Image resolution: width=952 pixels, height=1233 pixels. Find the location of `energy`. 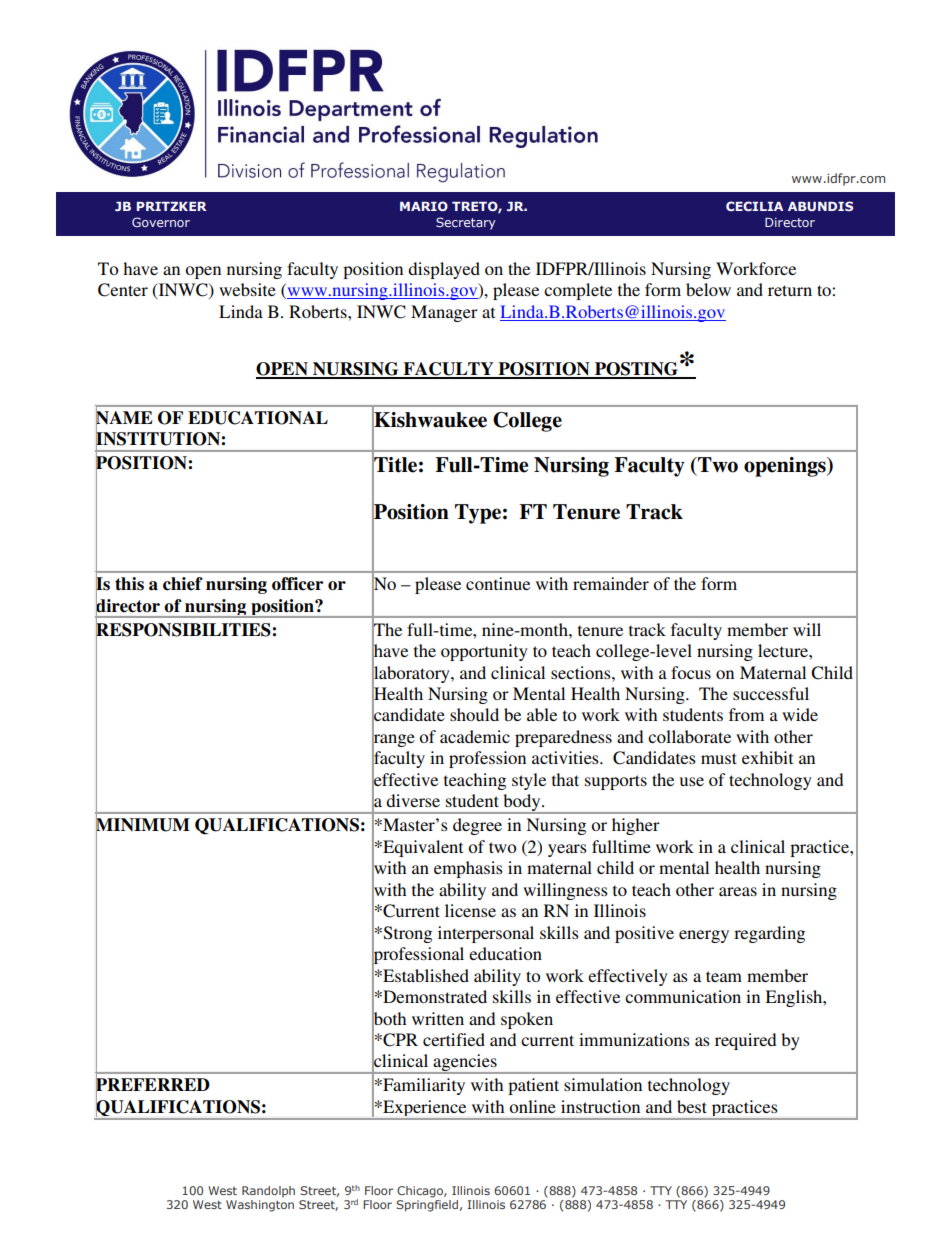

energy is located at coordinates (704, 936).
